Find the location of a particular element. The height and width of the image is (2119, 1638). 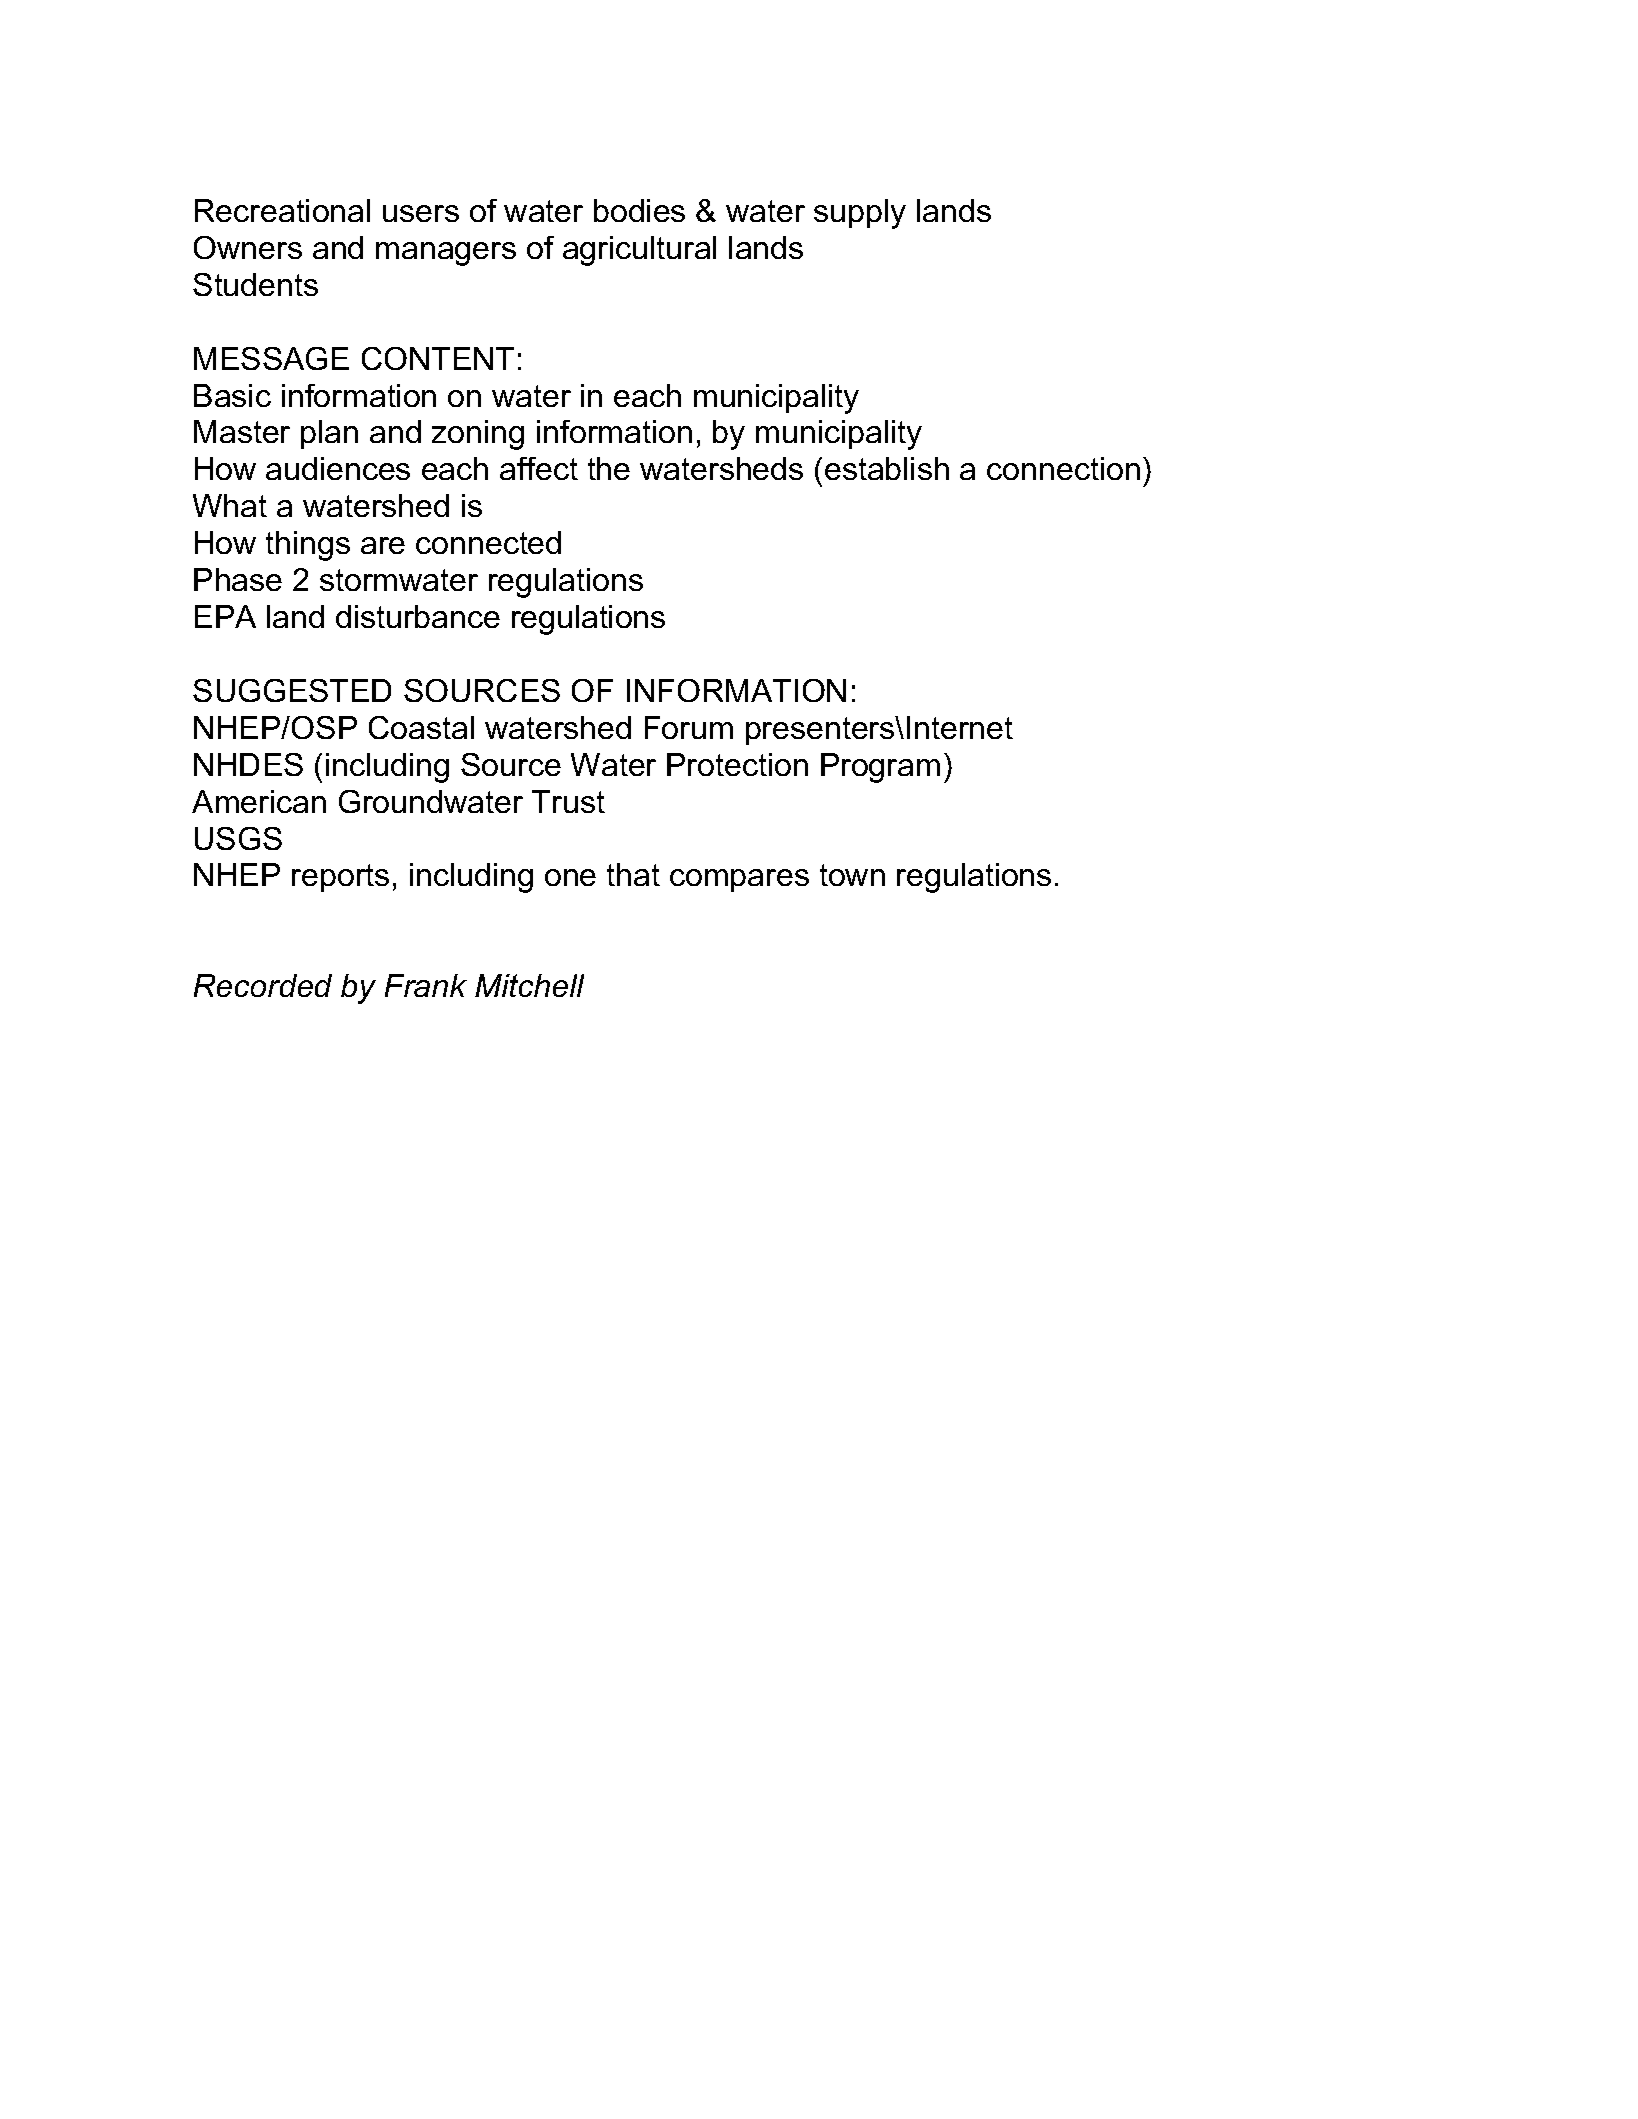

town is located at coordinates (852, 875).
